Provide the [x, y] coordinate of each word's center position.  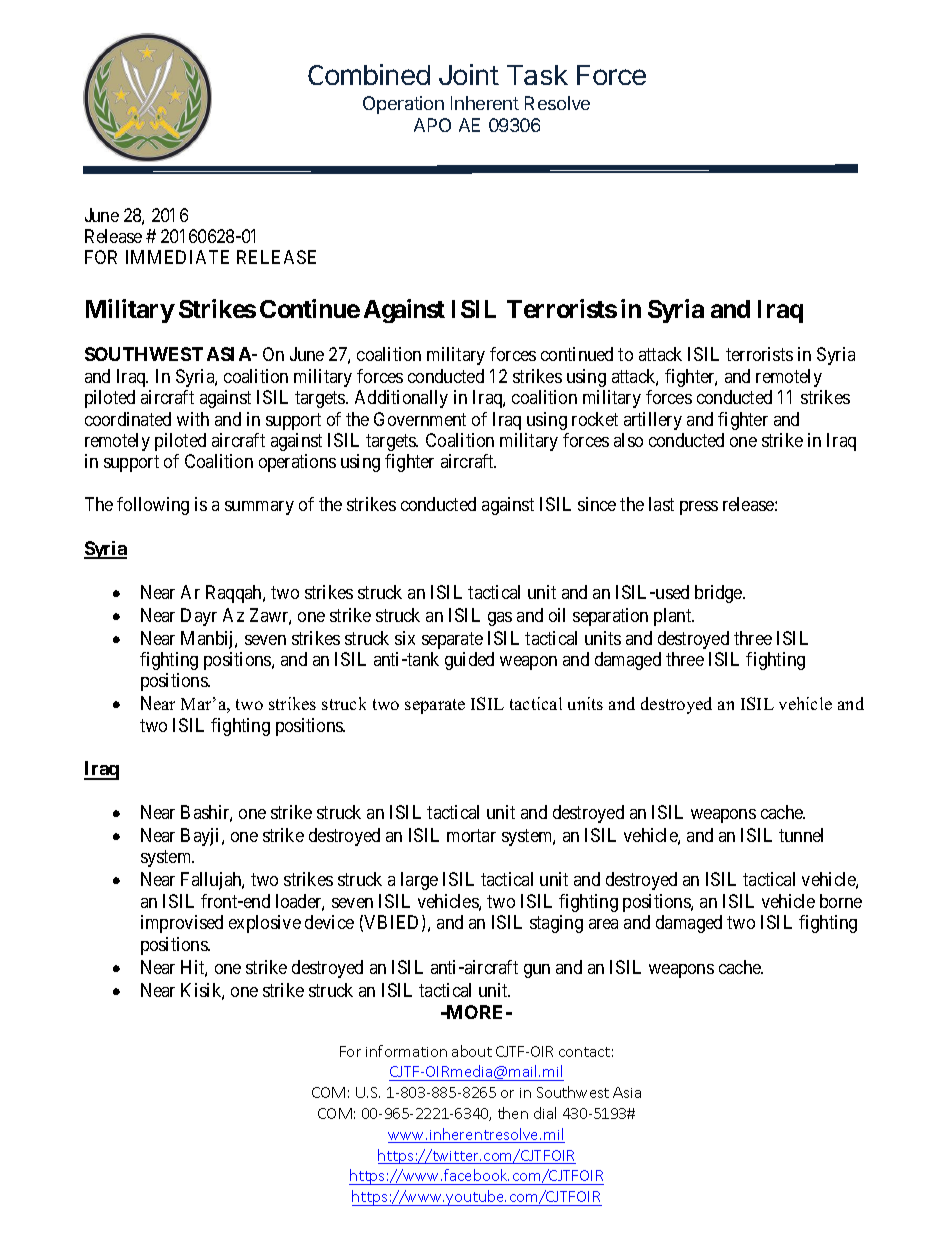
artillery [653, 421]
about [472, 1051]
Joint [469, 74]
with [193, 419]
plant [674, 617]
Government [420, 419]
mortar [471, 835]
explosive [265, 924]
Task [537, 75]
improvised [182, 924]
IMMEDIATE [177, 257]
